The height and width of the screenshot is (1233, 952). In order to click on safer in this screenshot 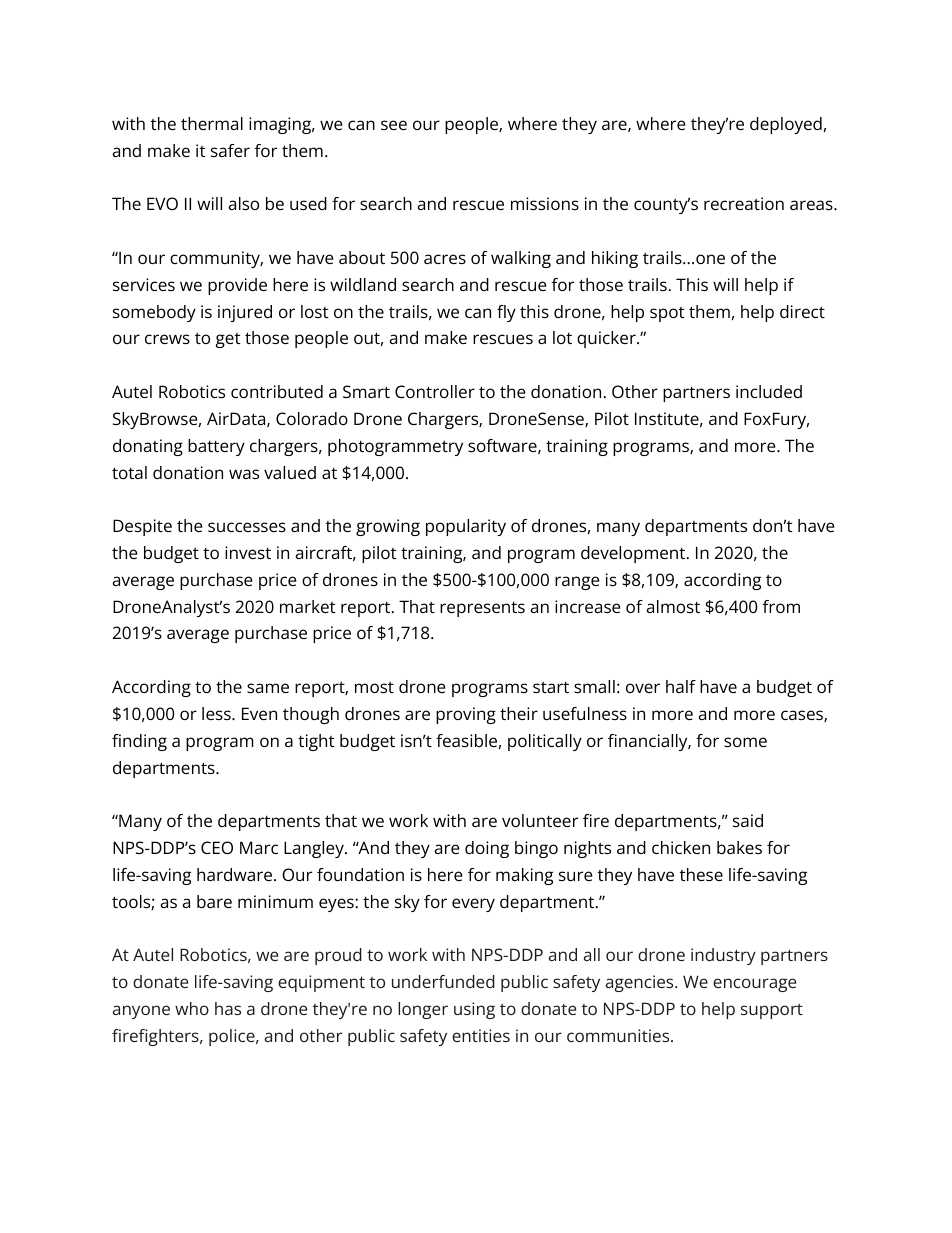, I will do `click(230, 150)`.
